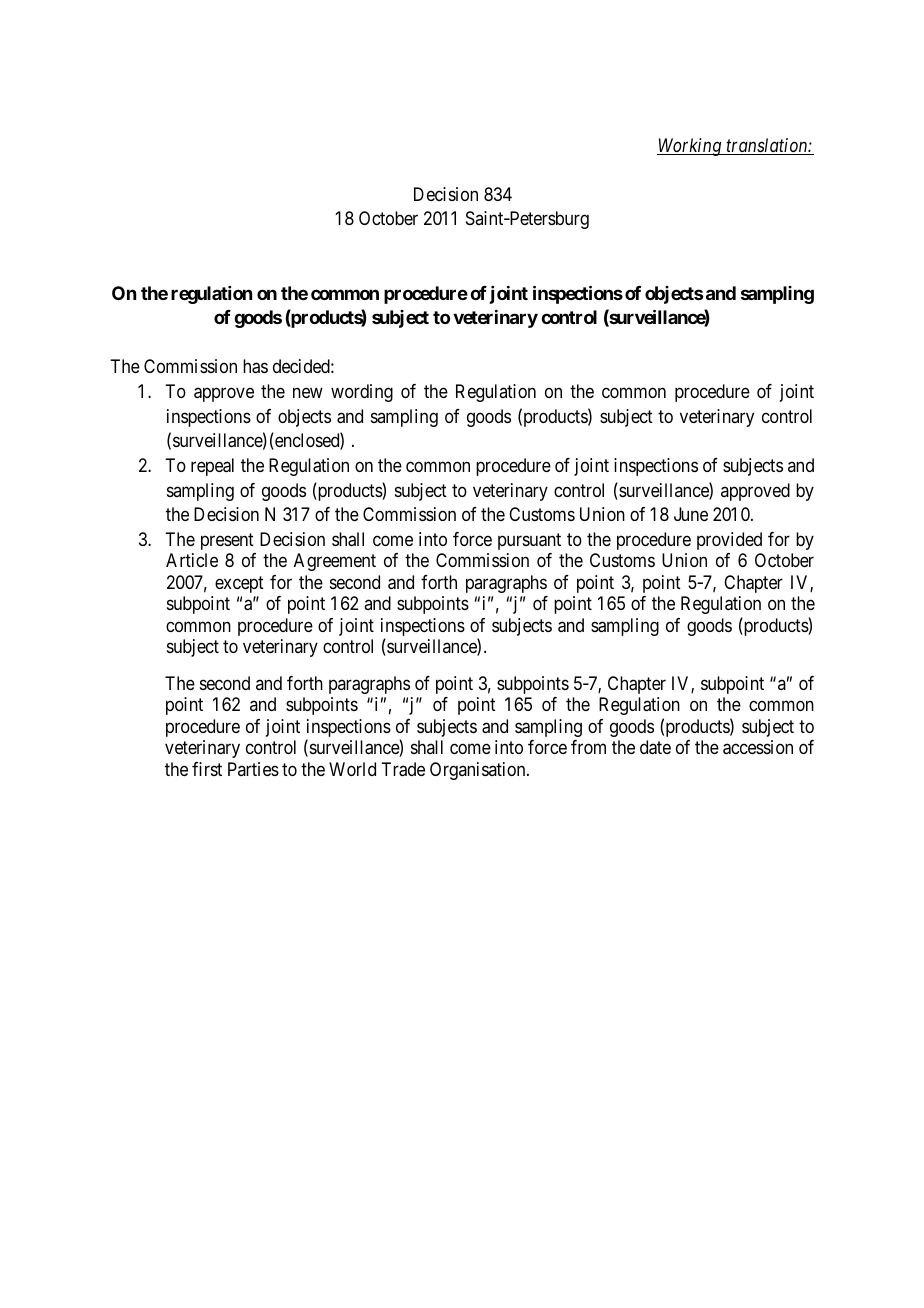 The width and height of the screenshot is (924, 1308). Describe the element at coordinates (212, 467) in the screenshot. I see `repeal` at that location.
